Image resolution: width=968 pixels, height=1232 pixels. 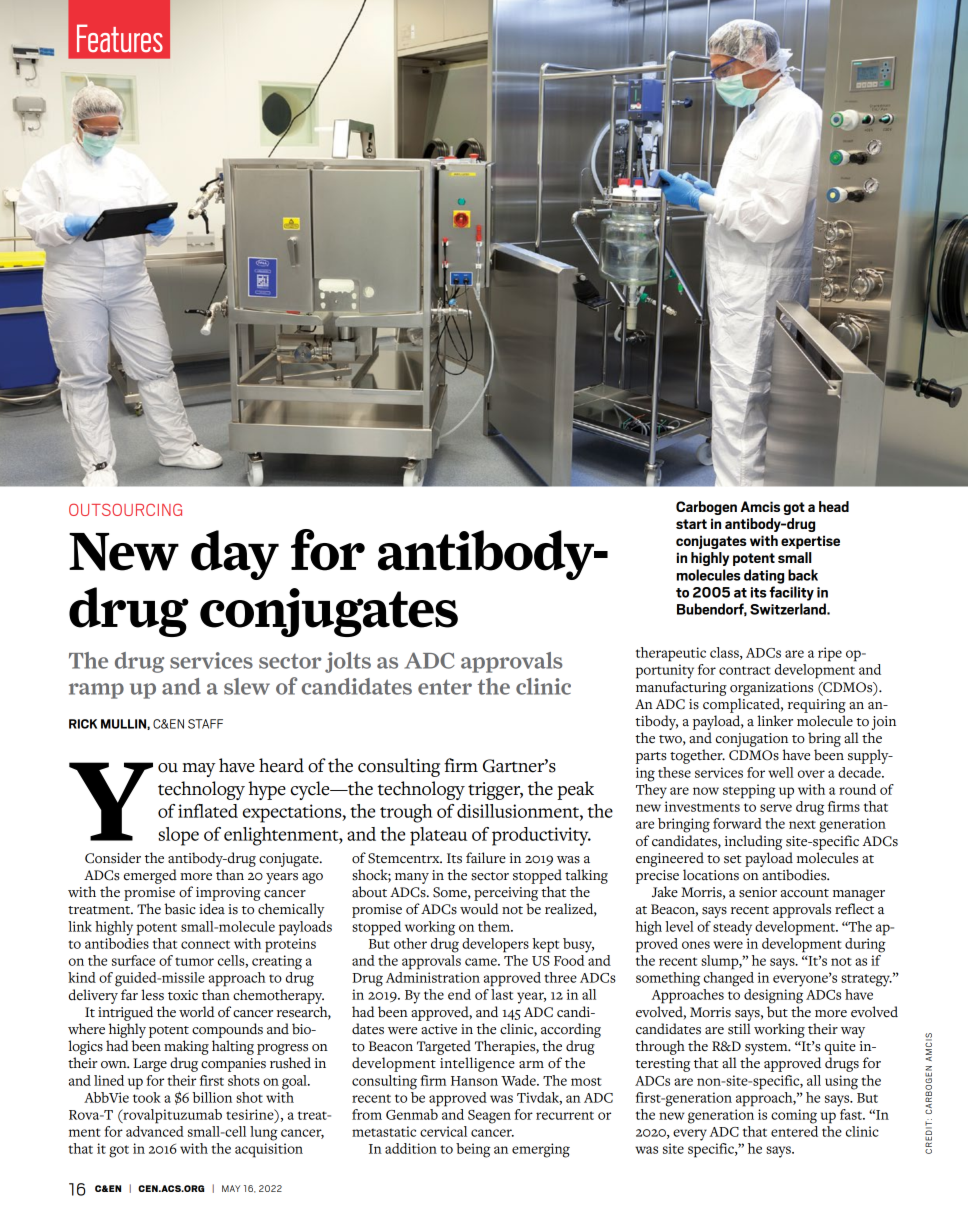 I want to click on start, so click(x=691, y=524).
